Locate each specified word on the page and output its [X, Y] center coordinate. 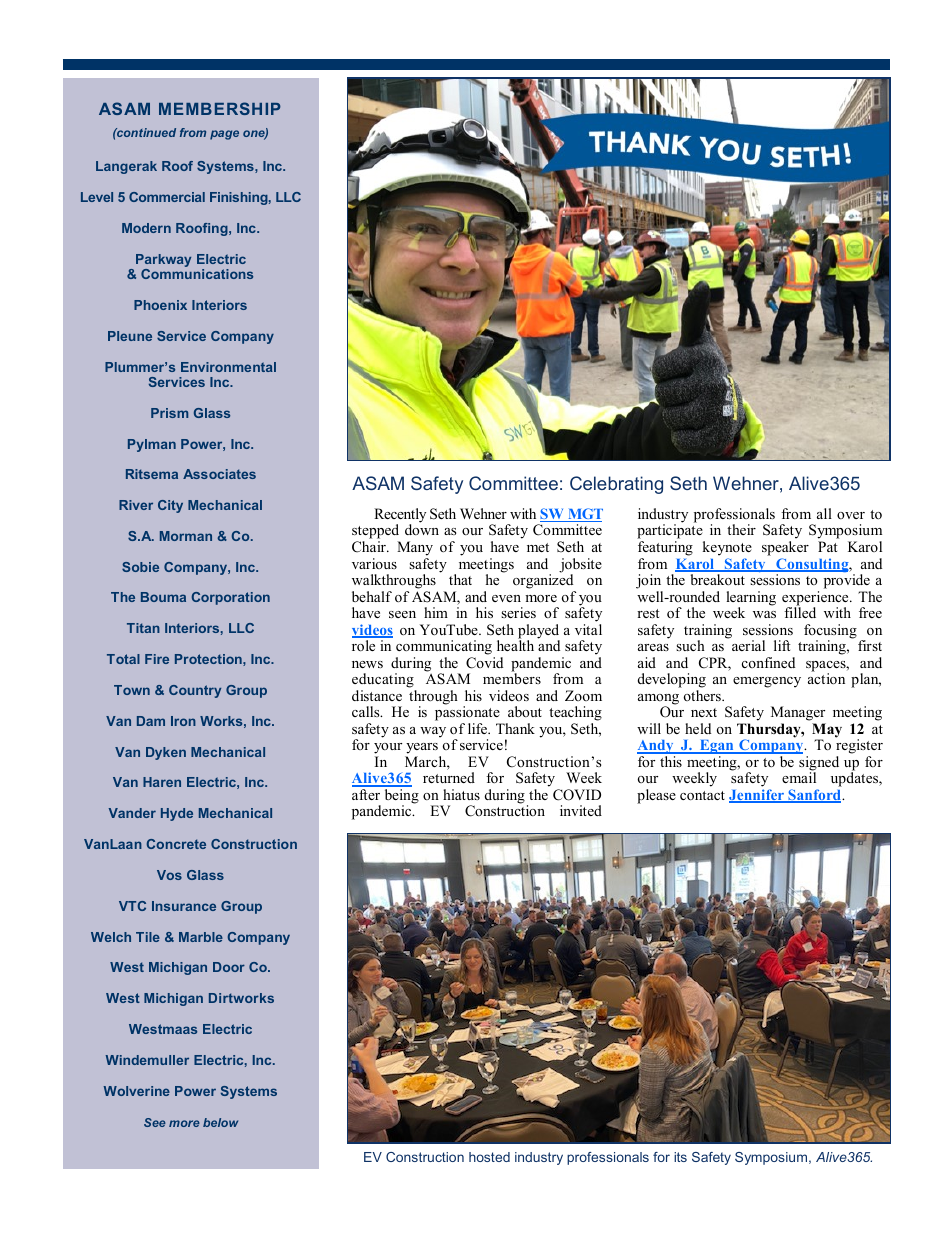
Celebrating [616, 485]
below [220, 1122]
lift [782, 645]
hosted [489, 1157]
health [515, 644]
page [224, 135]
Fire [157, 659]
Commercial [167, 197]
